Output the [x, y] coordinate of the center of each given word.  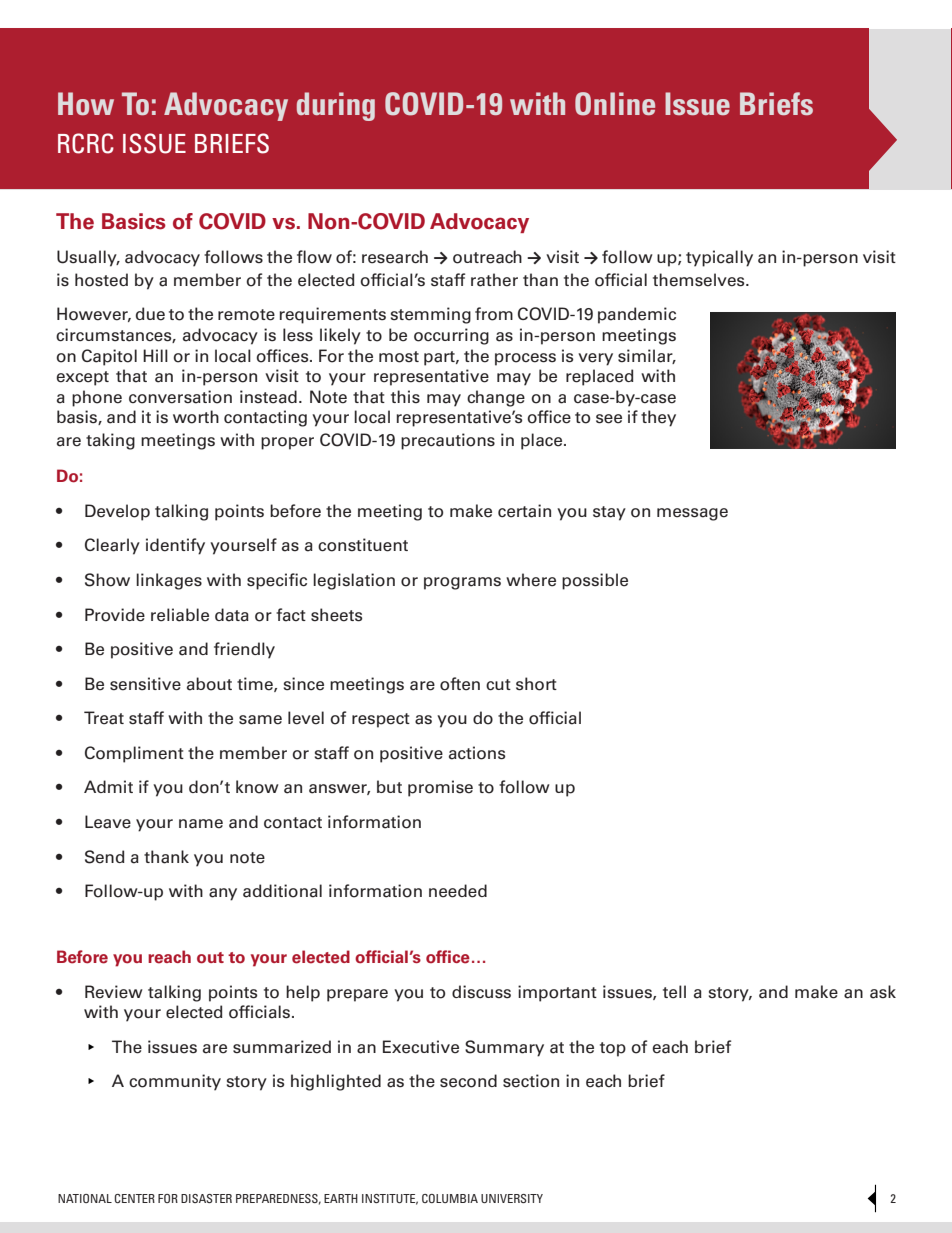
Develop [117, 512]
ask [883, 992]
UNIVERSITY [512, 1198]
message [692, 514]
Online [615, 104]
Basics [134, 221]
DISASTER [206, 1198]
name [201, 824]
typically [719, 258]
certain [524, 511]
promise [440, 788]
